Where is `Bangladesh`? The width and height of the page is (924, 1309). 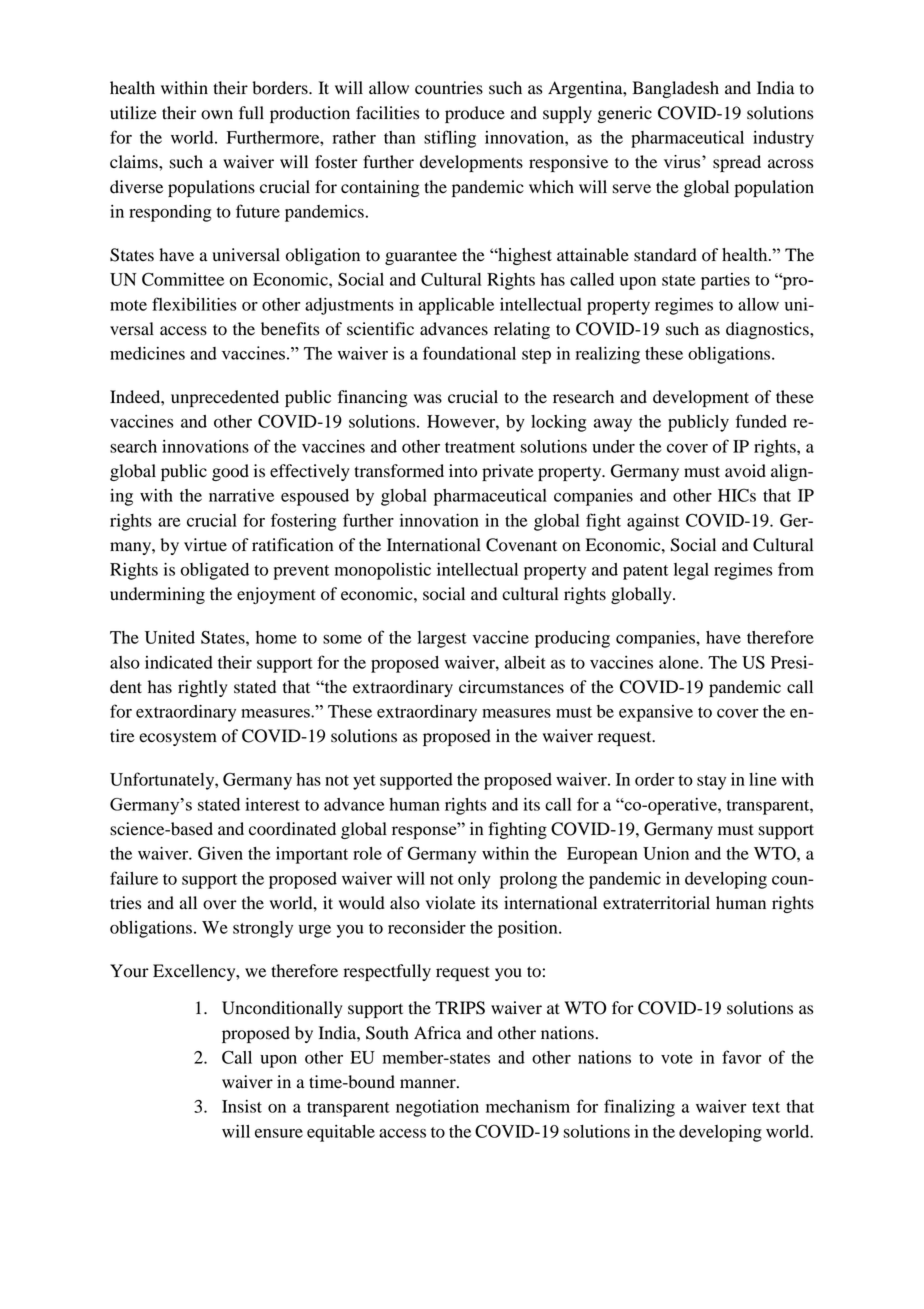 Bangladesh is located at coordinates (676, 89).
